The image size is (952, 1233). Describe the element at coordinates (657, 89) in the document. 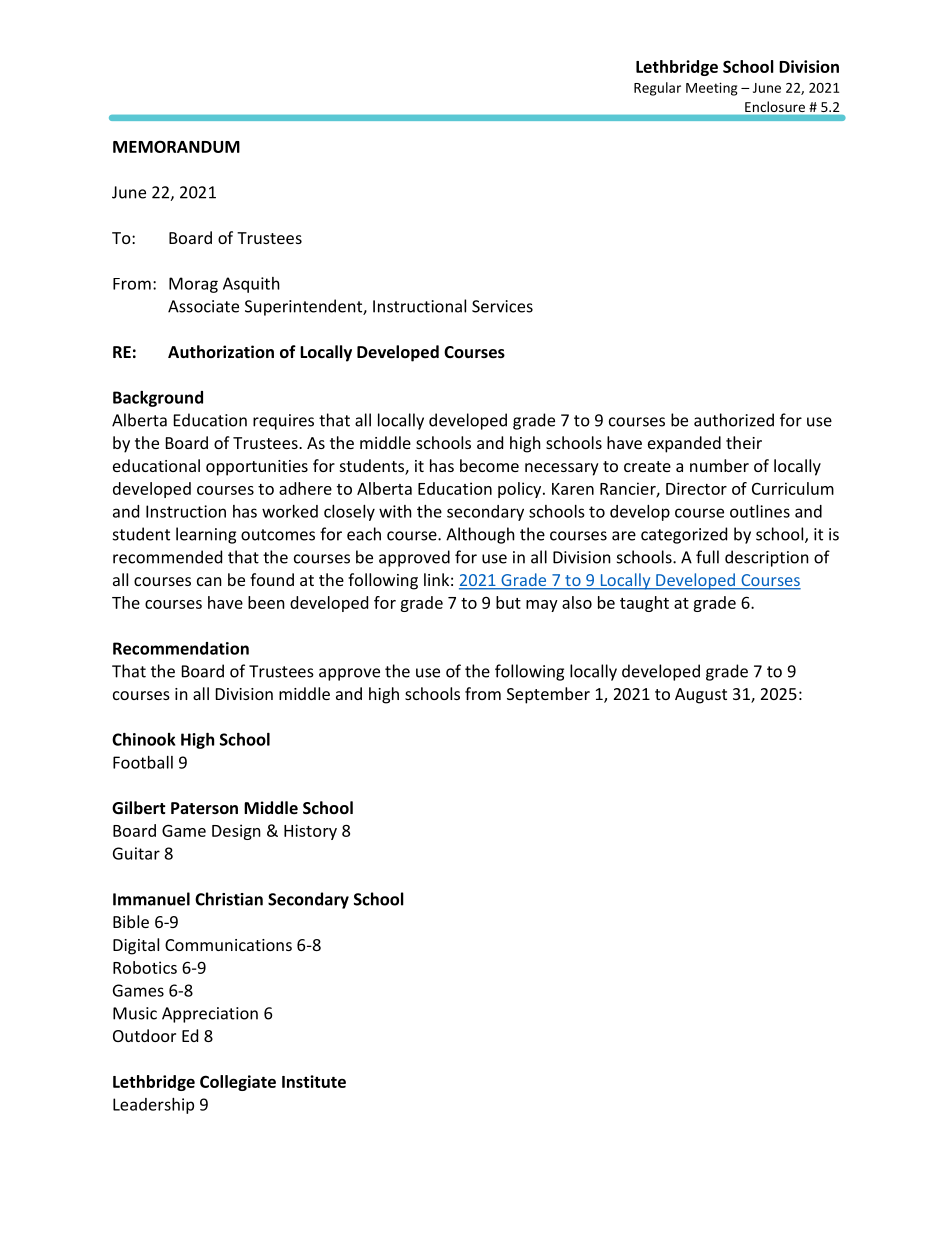

I see `Regular` at that location.
